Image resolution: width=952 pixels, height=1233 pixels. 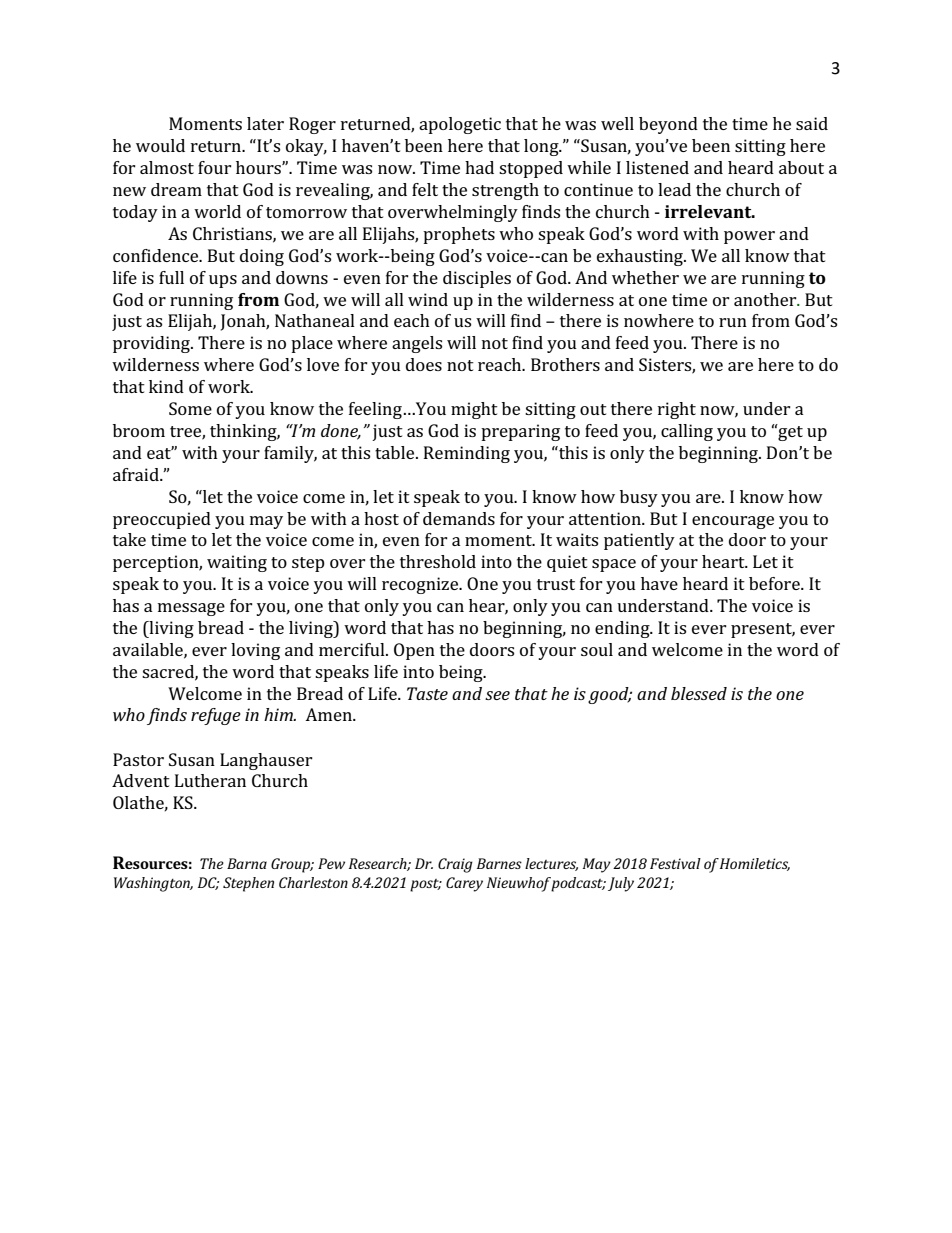 I want to click on disciples, so click(x=477, y=279).
